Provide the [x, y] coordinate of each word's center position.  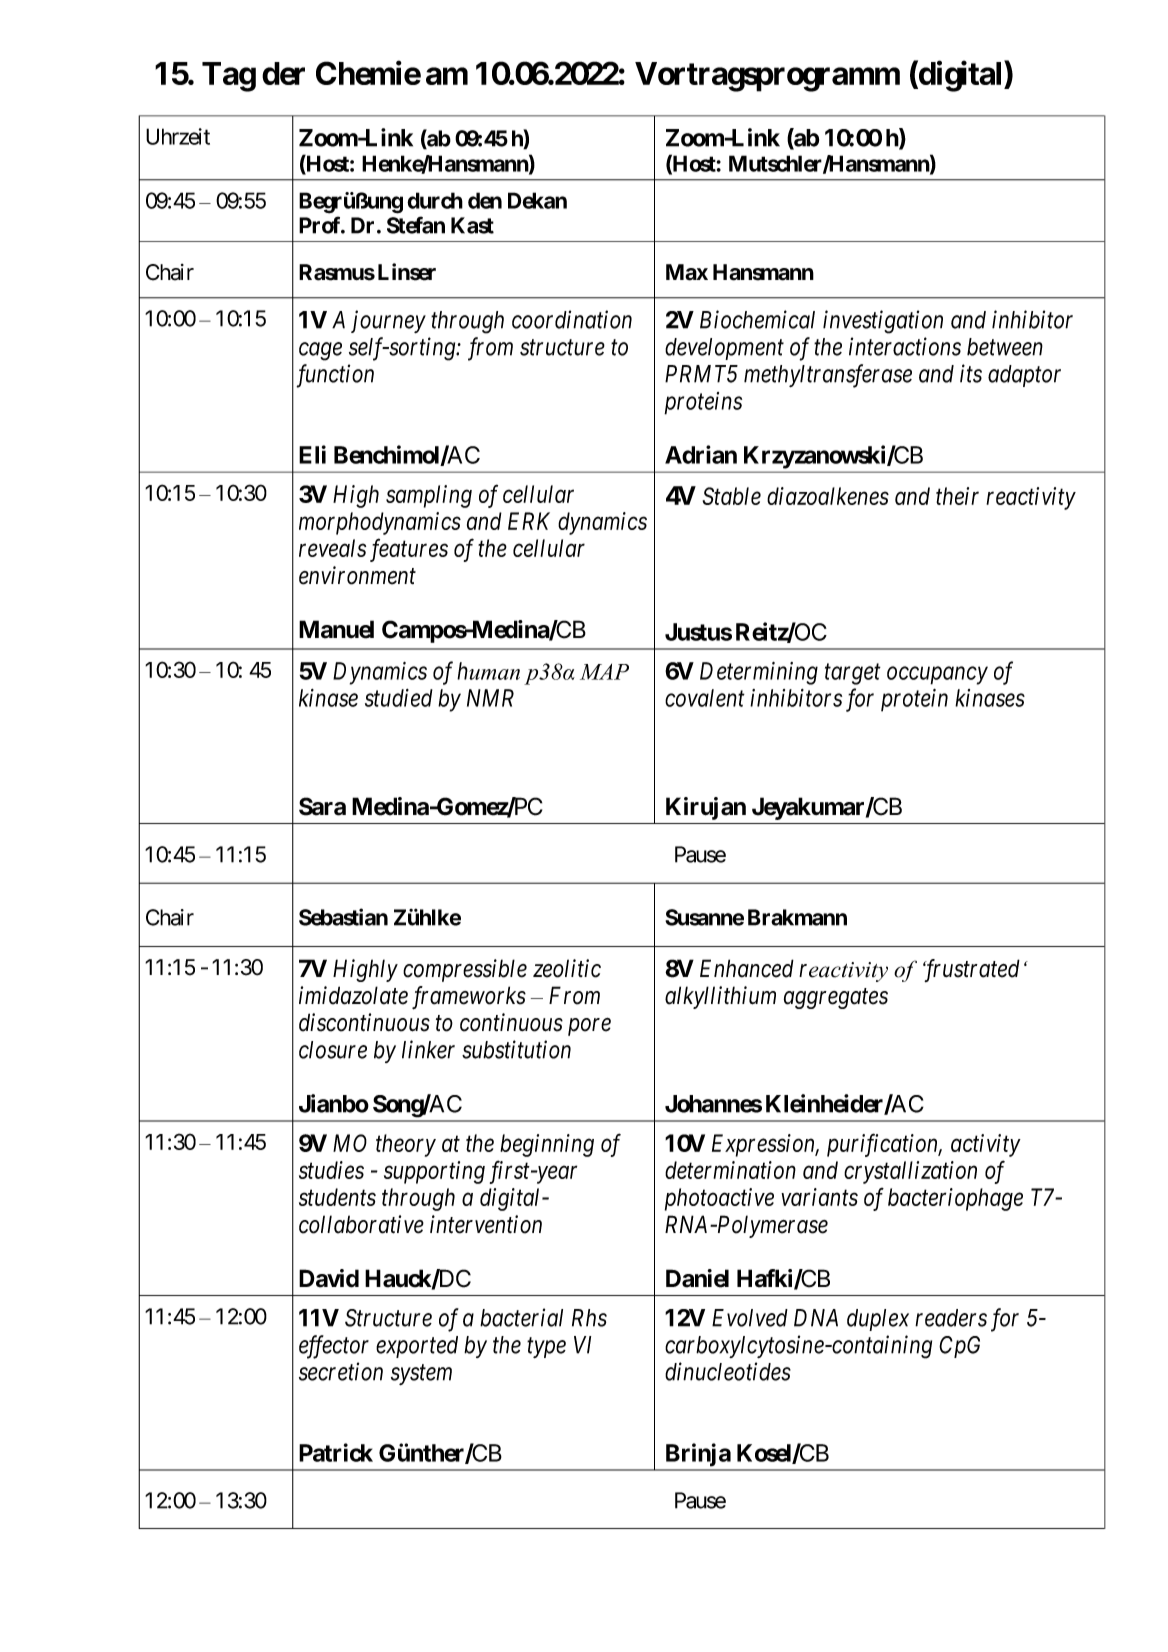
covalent [705, 698]
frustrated [971, 970]
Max [687, 272]
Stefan [416, 225]
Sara [322, 806]
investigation [883, 322]
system [421, 1375]
